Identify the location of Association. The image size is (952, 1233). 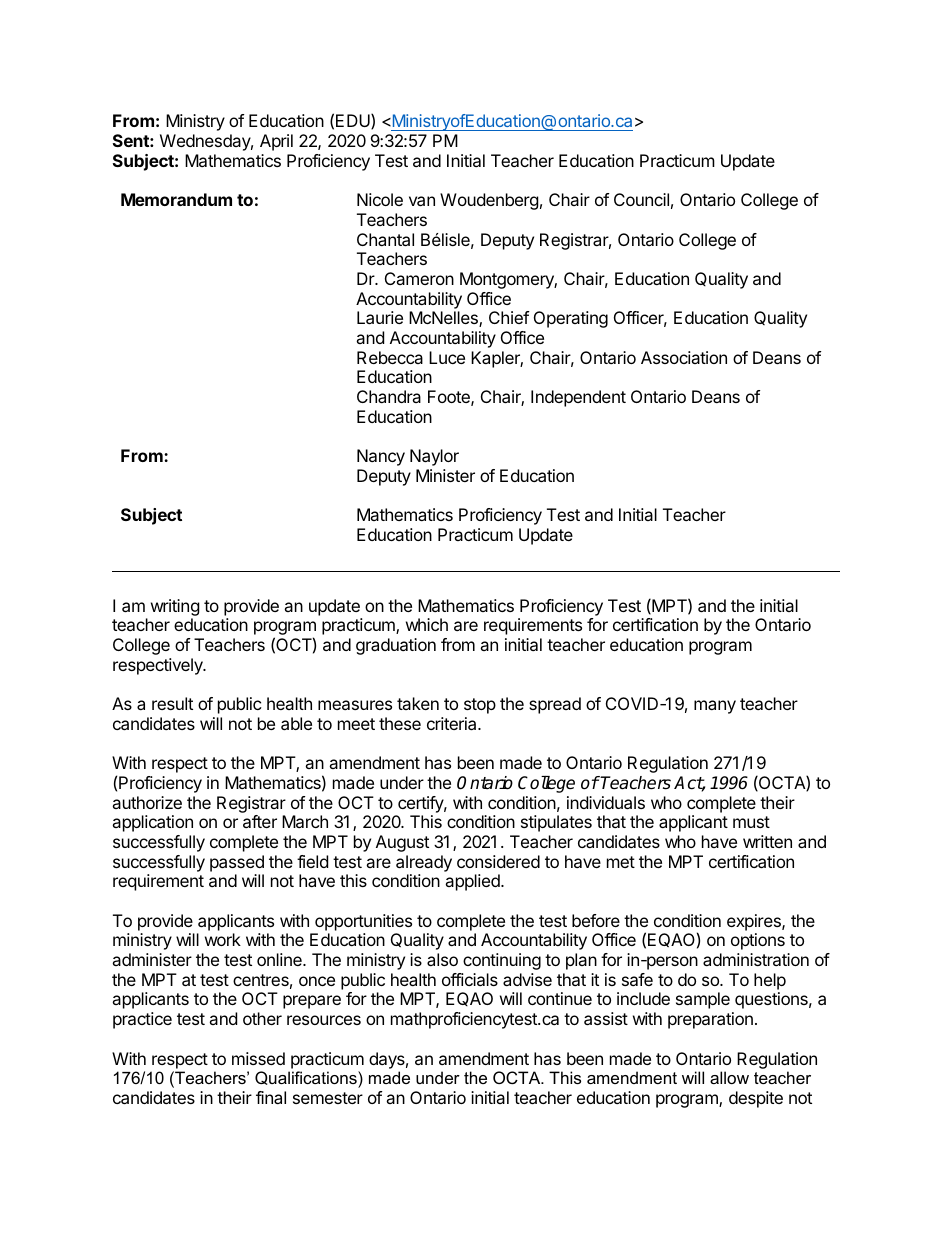
(684, 357).
